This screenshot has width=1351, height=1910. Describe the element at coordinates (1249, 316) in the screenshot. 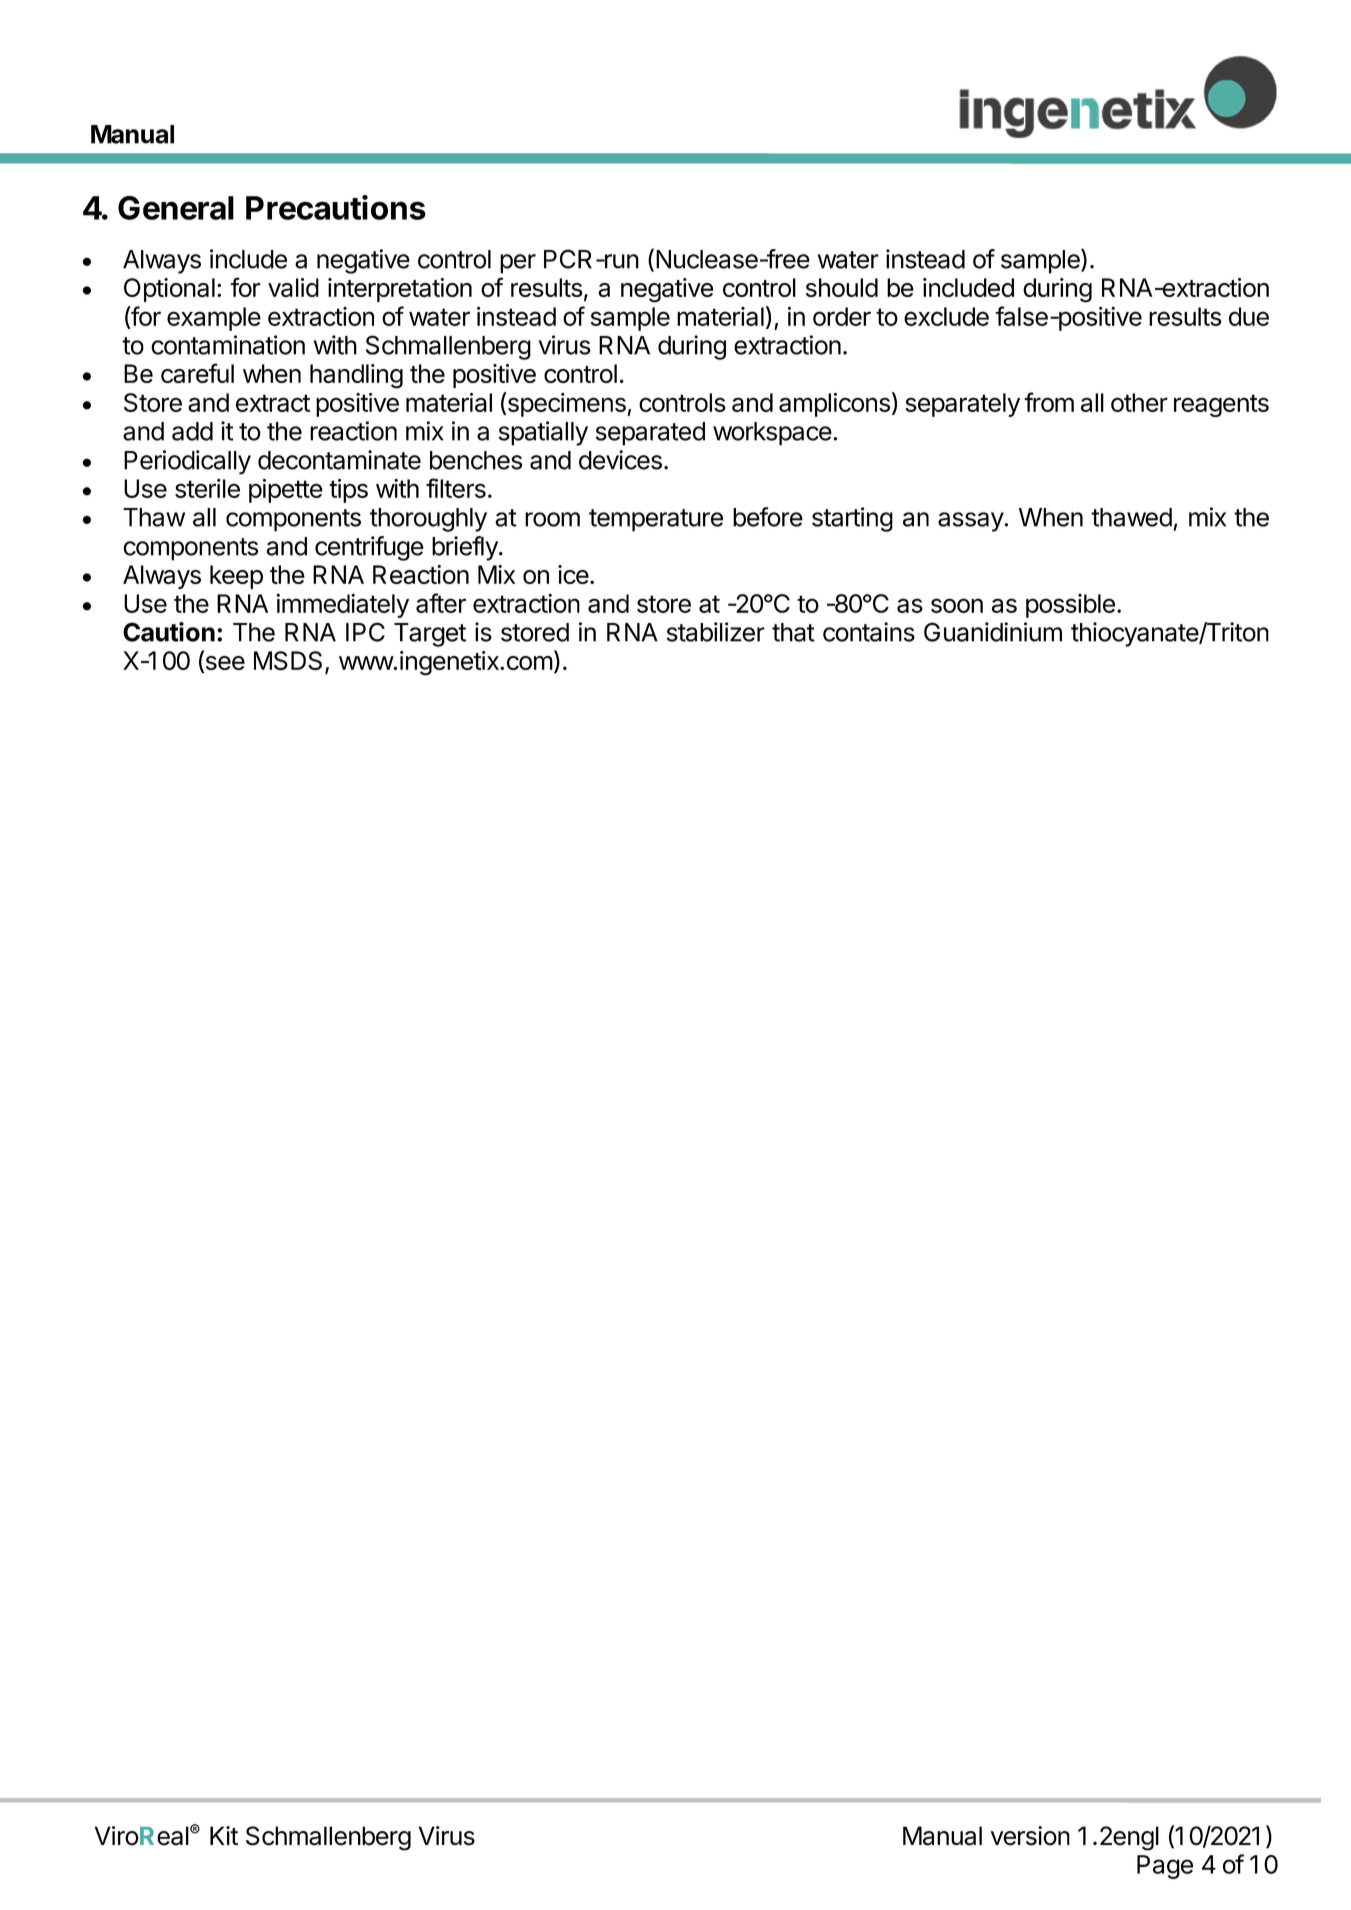

I see `due` at that location.
